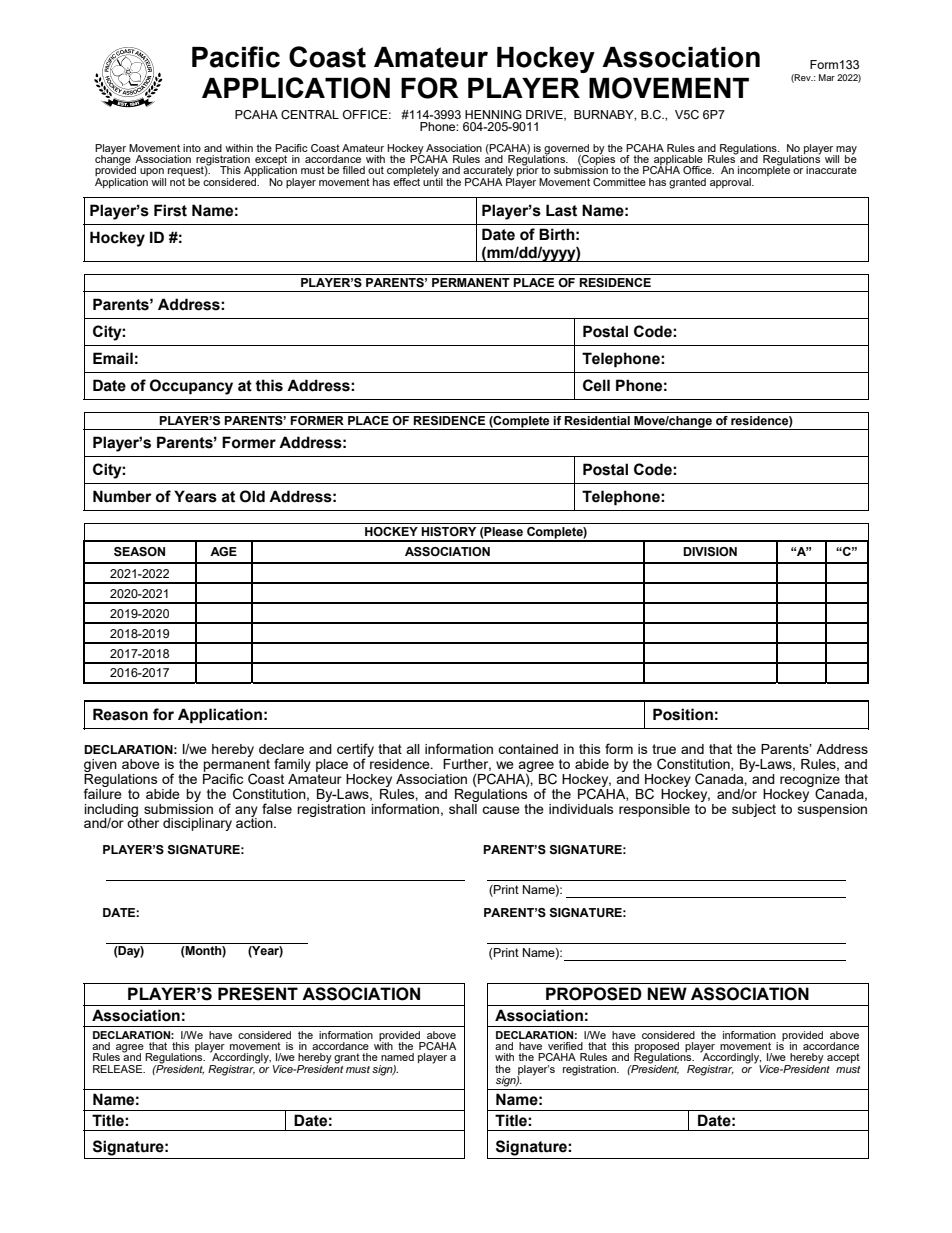  I want to click on AGE, so click(223, 551).
